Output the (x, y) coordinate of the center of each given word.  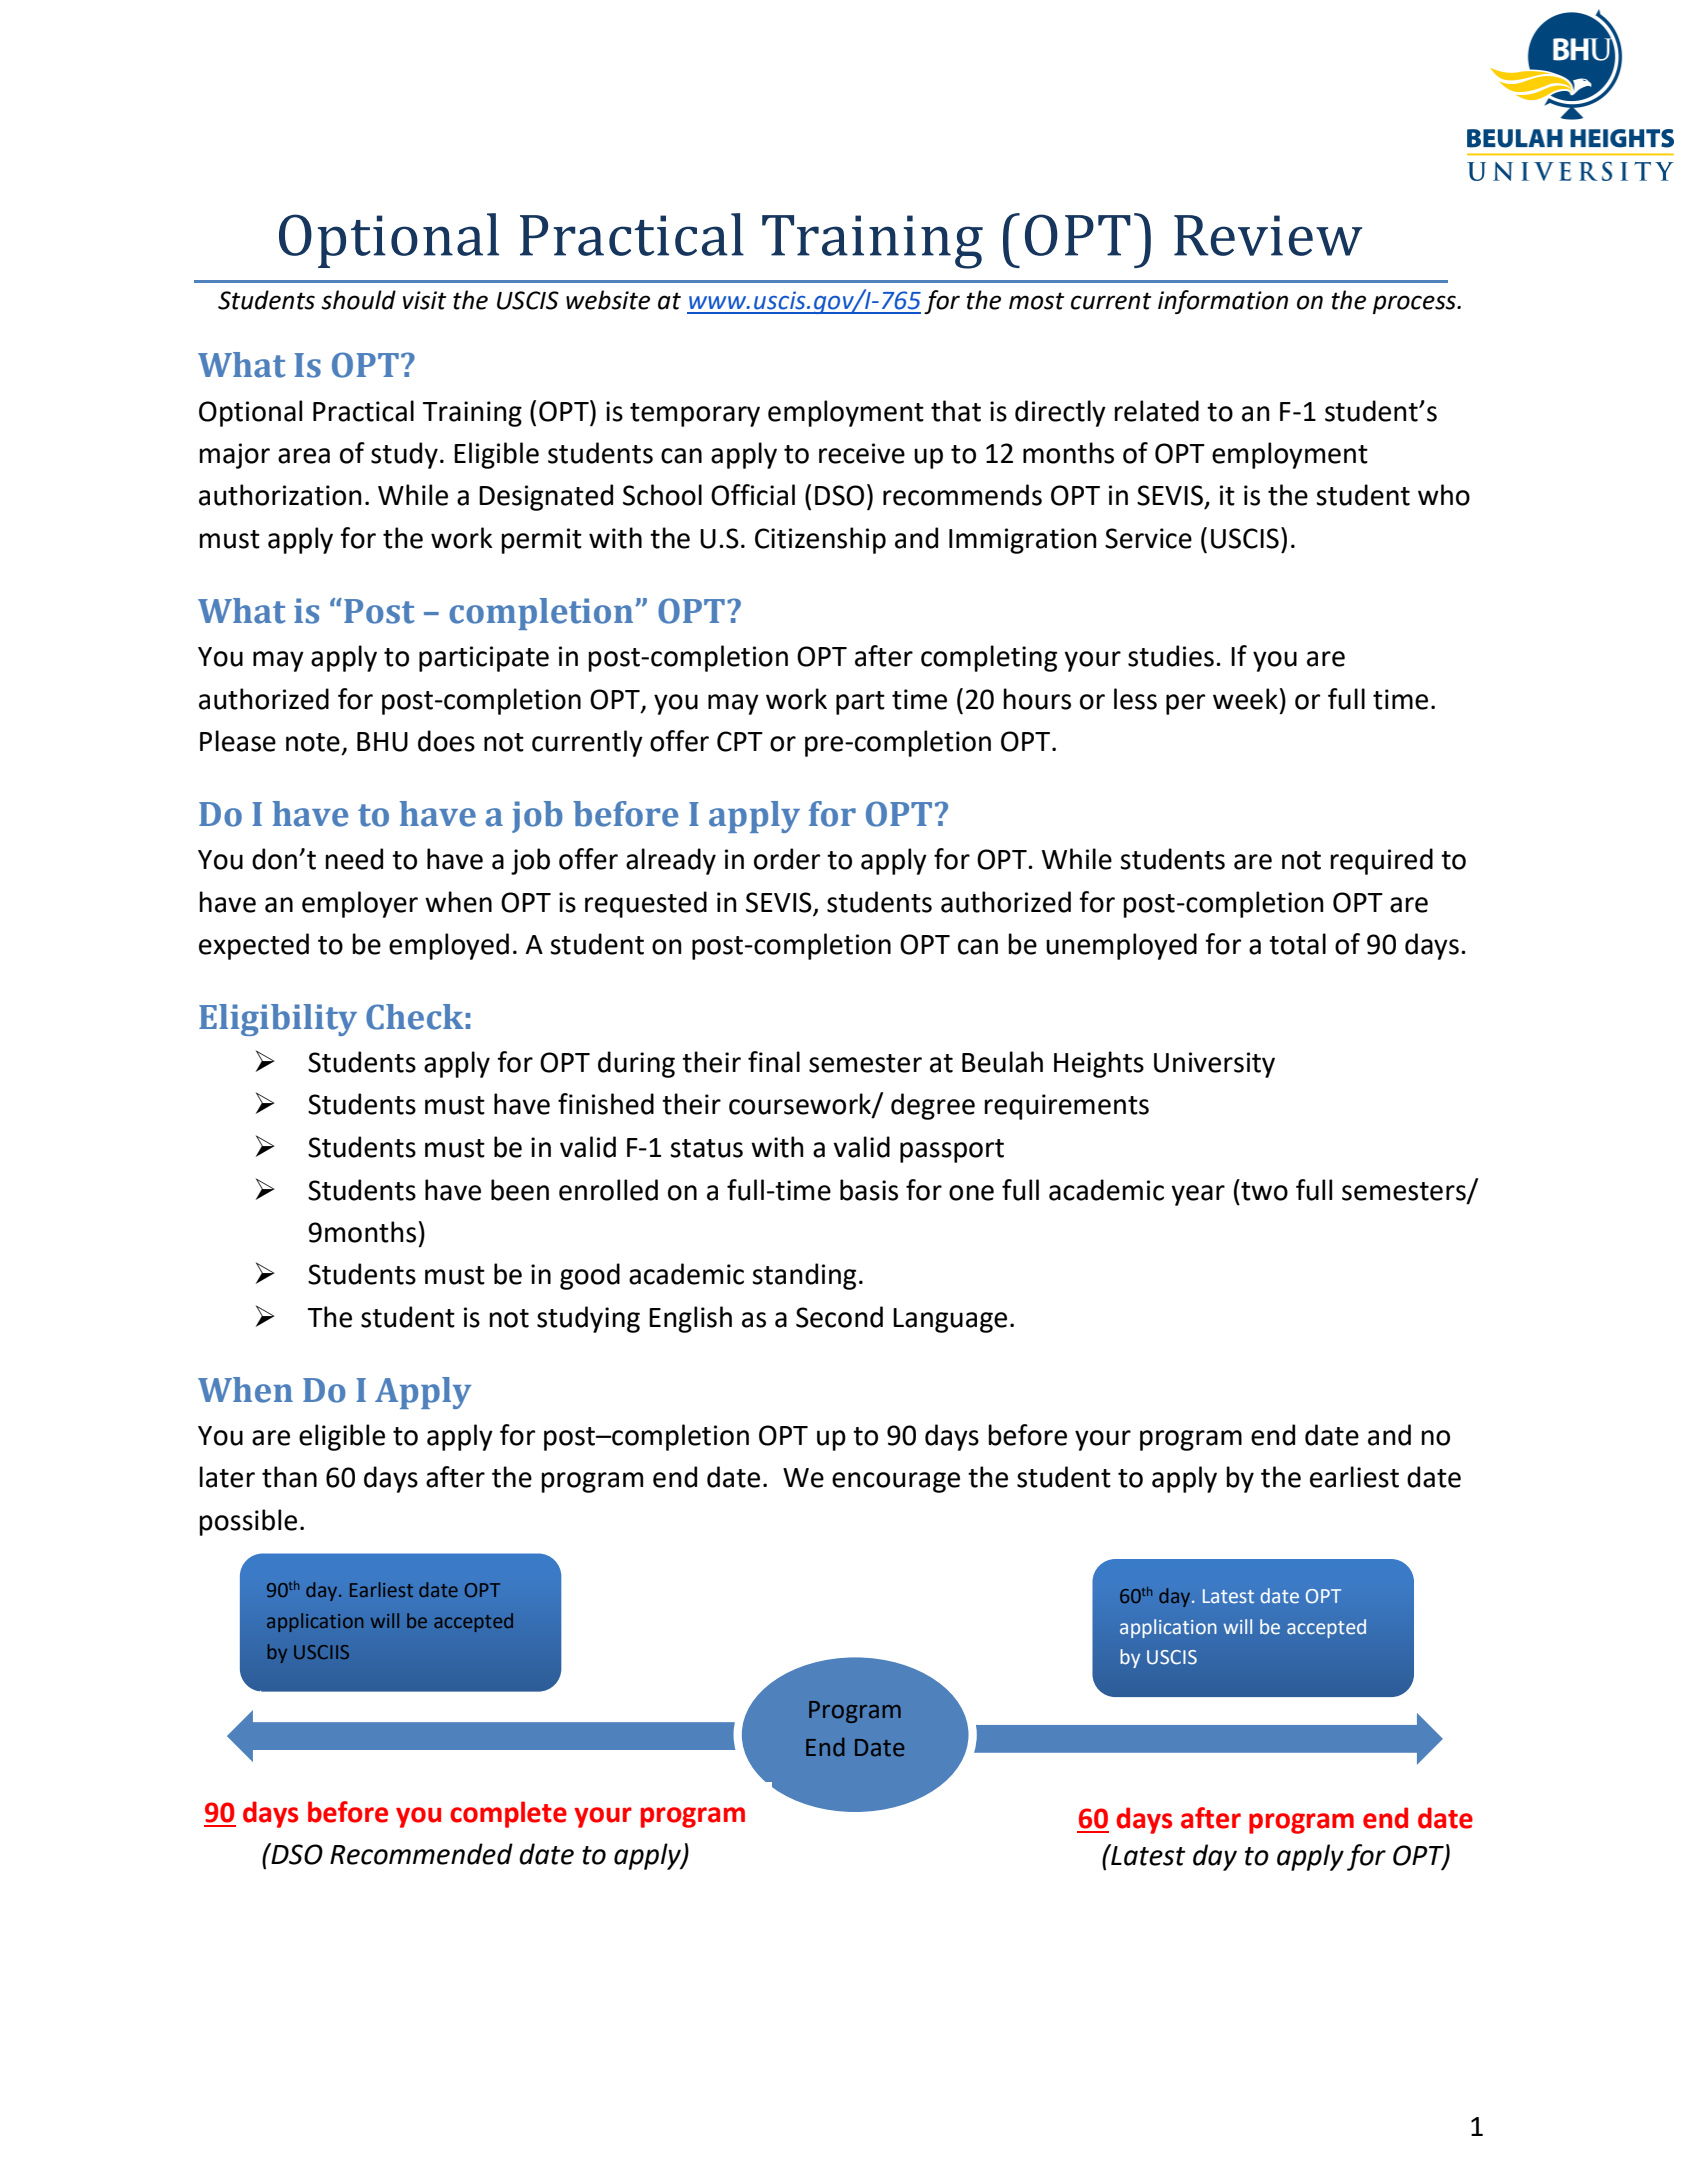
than (289, 1477)
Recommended (421, 1854)
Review (1268, 235)
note (313, 742)
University (1214, 1065)
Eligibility (278, 1020)
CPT (740, 741)
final (774, 1062)
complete (508, 1814)
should (358, 300)
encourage (896, 1482)
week (1245, 699)
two (1263, 1190)
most (1036, 301)
